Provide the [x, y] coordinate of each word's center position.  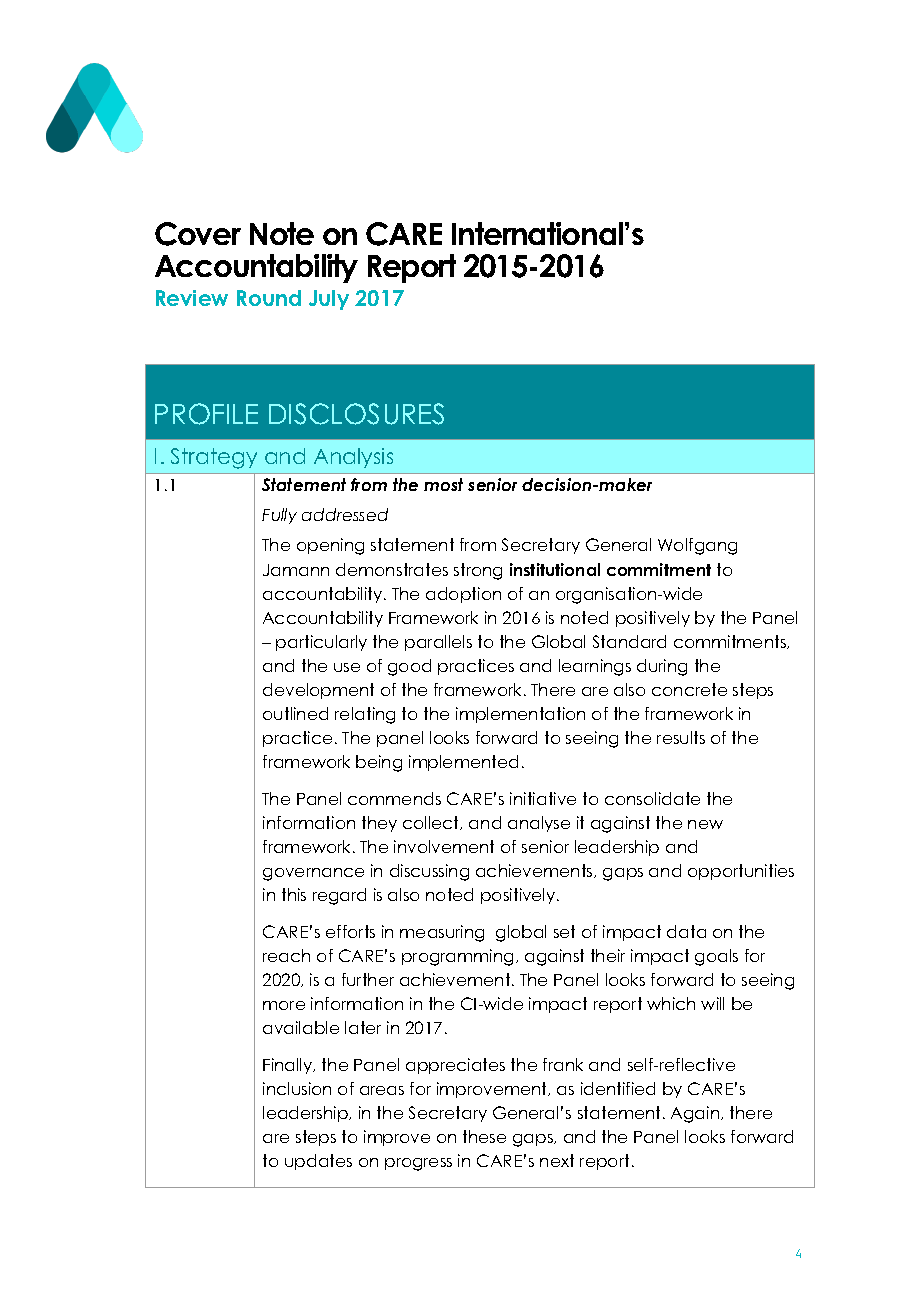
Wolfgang [697, 546]
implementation [520, 715]
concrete [689, 689]
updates [318, 1162]
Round [269, 298]
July [329, 300]
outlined [295, 713]
